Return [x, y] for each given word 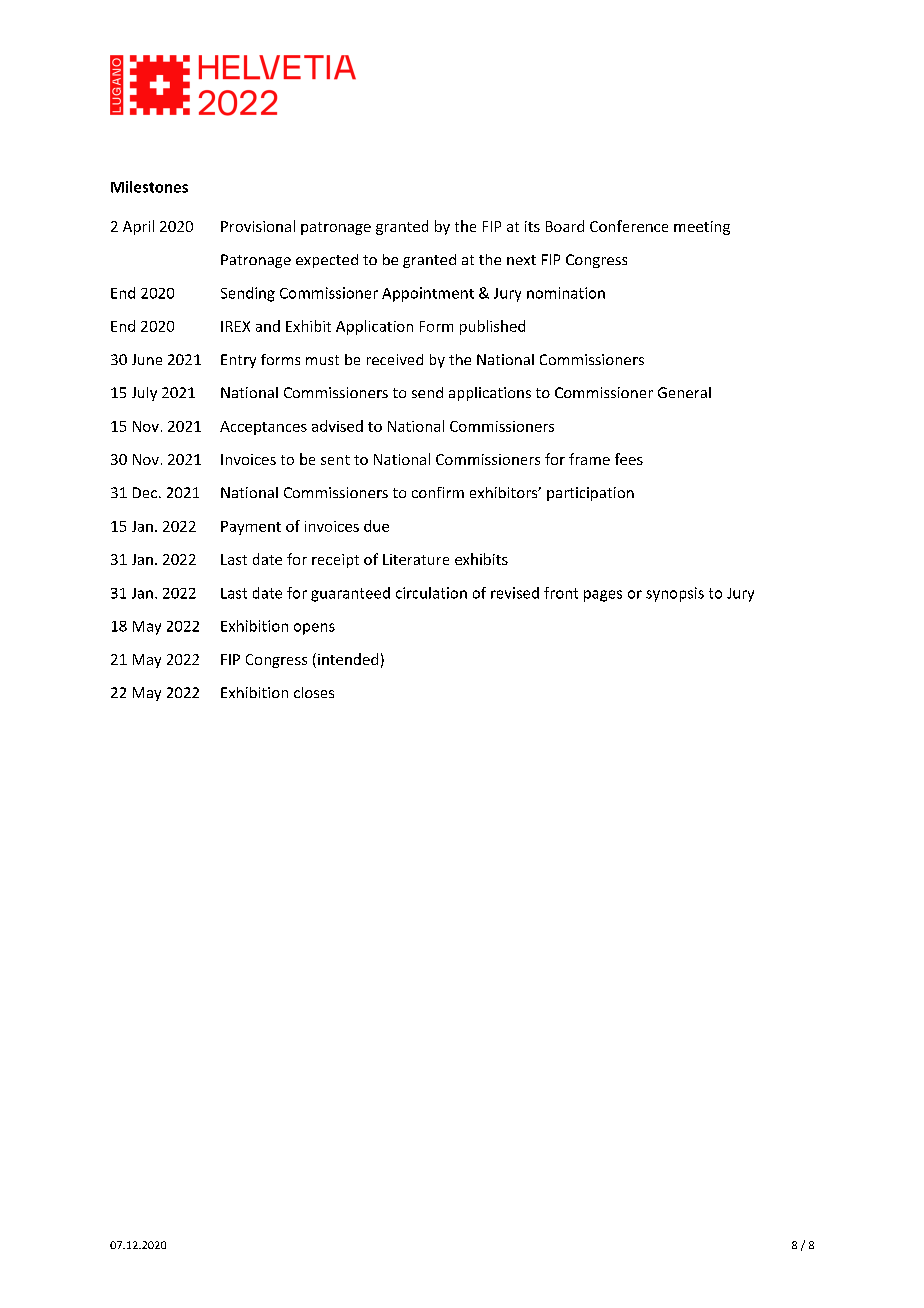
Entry [238, 361]
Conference [629, 226]
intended [348, 659]
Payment [251, 528]
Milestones [149, 187]
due [376, 526]
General [684, 392]
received [395, 359]
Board [565, 226]
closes [314, 692]
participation [590, 494]
